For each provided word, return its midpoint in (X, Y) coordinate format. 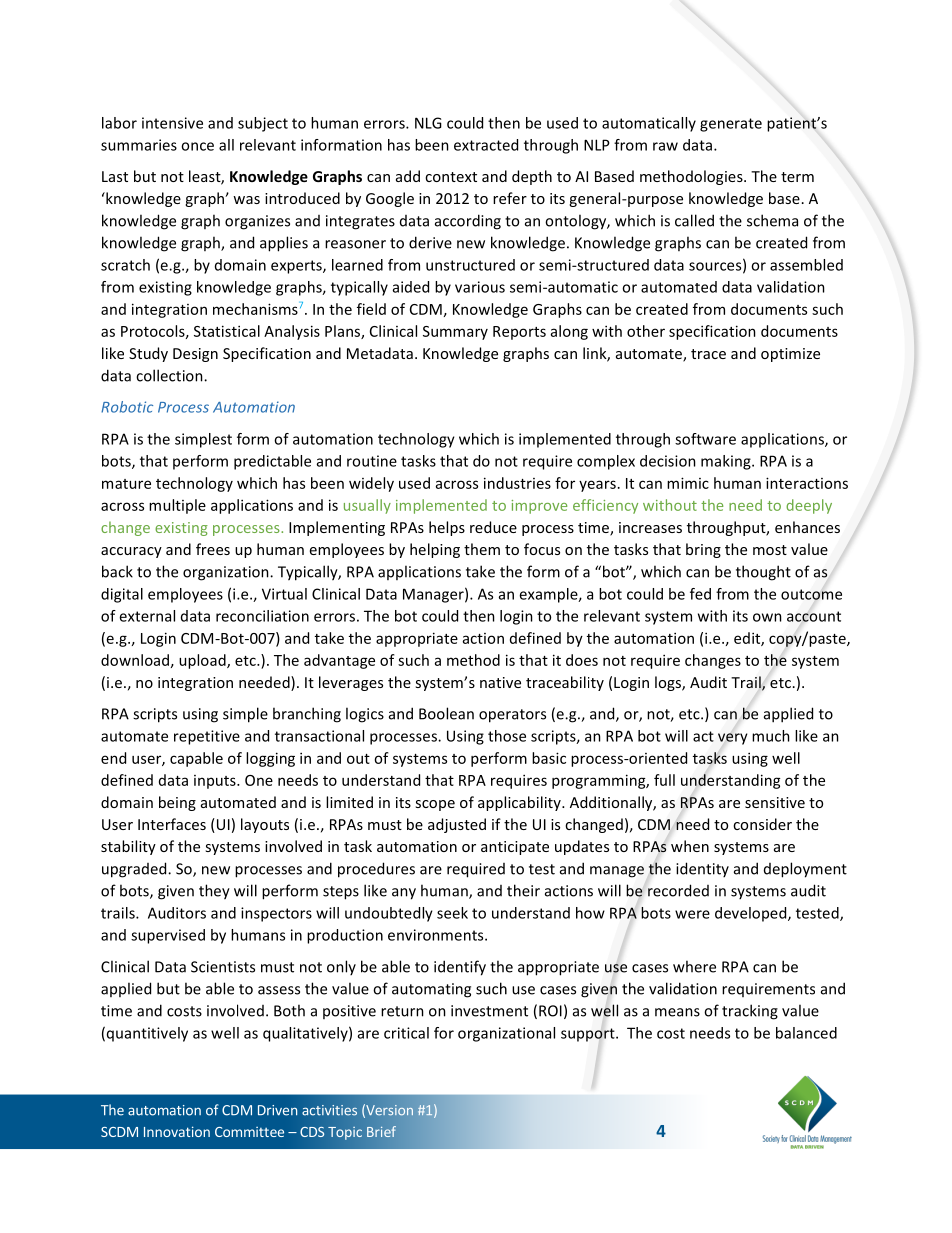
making (727, 462)
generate (731, 125)
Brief (381, 1131)
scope (435, 805)
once (197, 146)
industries (517, 483)
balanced (806, 1033)
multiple (177, 506)
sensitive (775, 802)
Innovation (177, 1131)
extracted (486, 145)
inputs (216, 782)
